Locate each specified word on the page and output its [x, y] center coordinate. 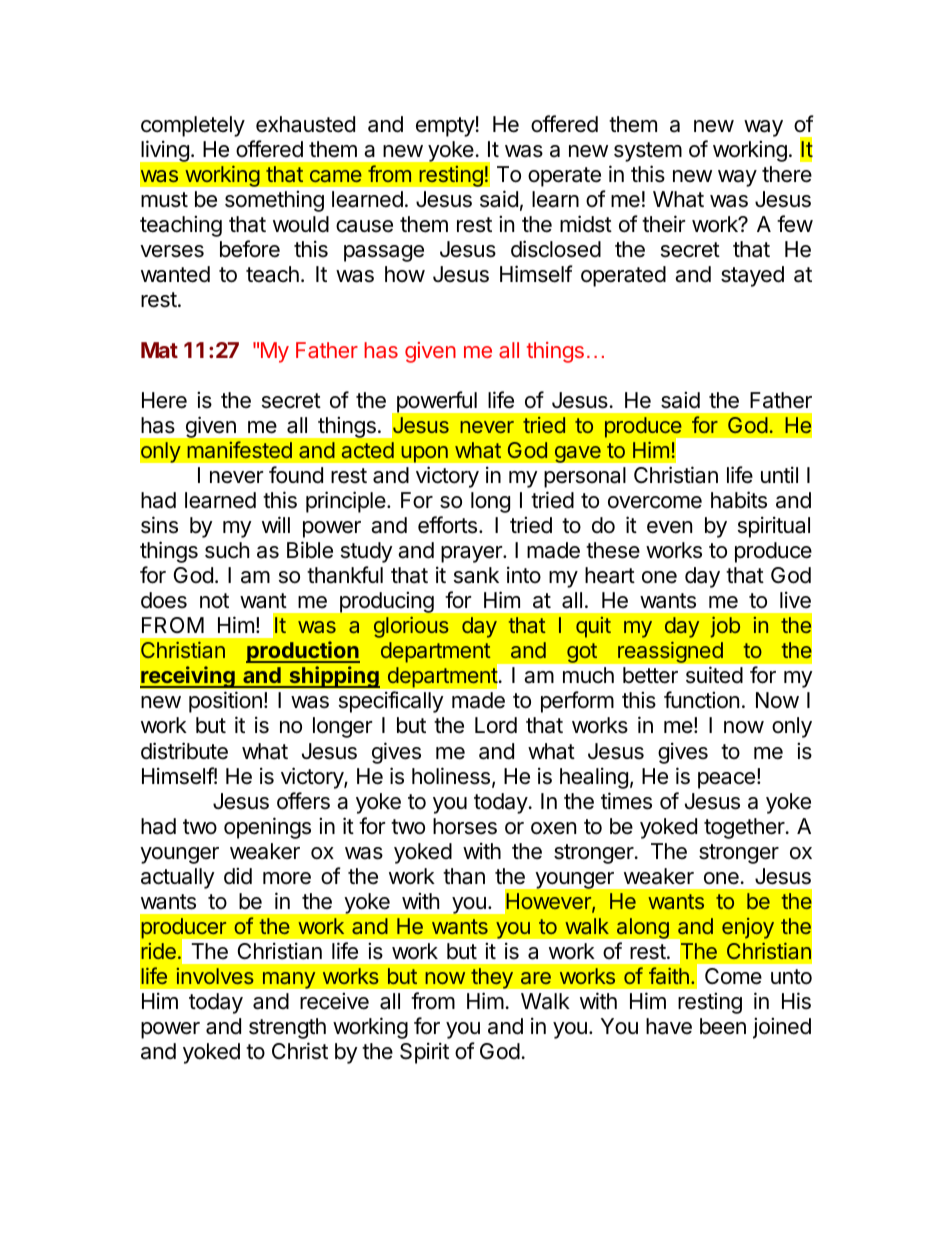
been [723, 1026]
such [227, 550]
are [536, 978]
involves [215, 976]
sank [476, 575]
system [648, 152]
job [725, 627]
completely [193, 126]
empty [445, 127]
